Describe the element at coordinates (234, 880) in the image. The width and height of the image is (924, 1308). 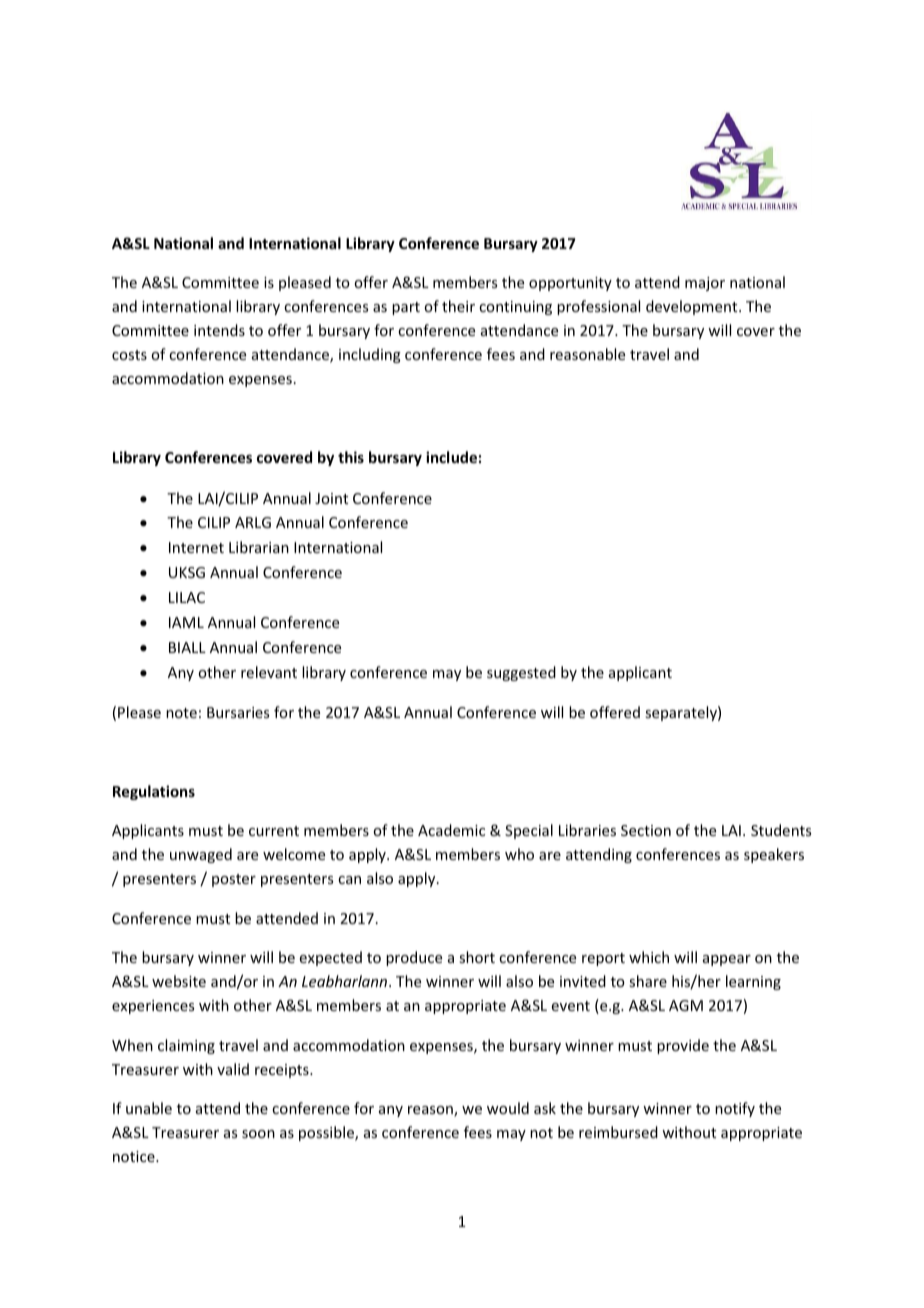
I see `poster` at that location.
